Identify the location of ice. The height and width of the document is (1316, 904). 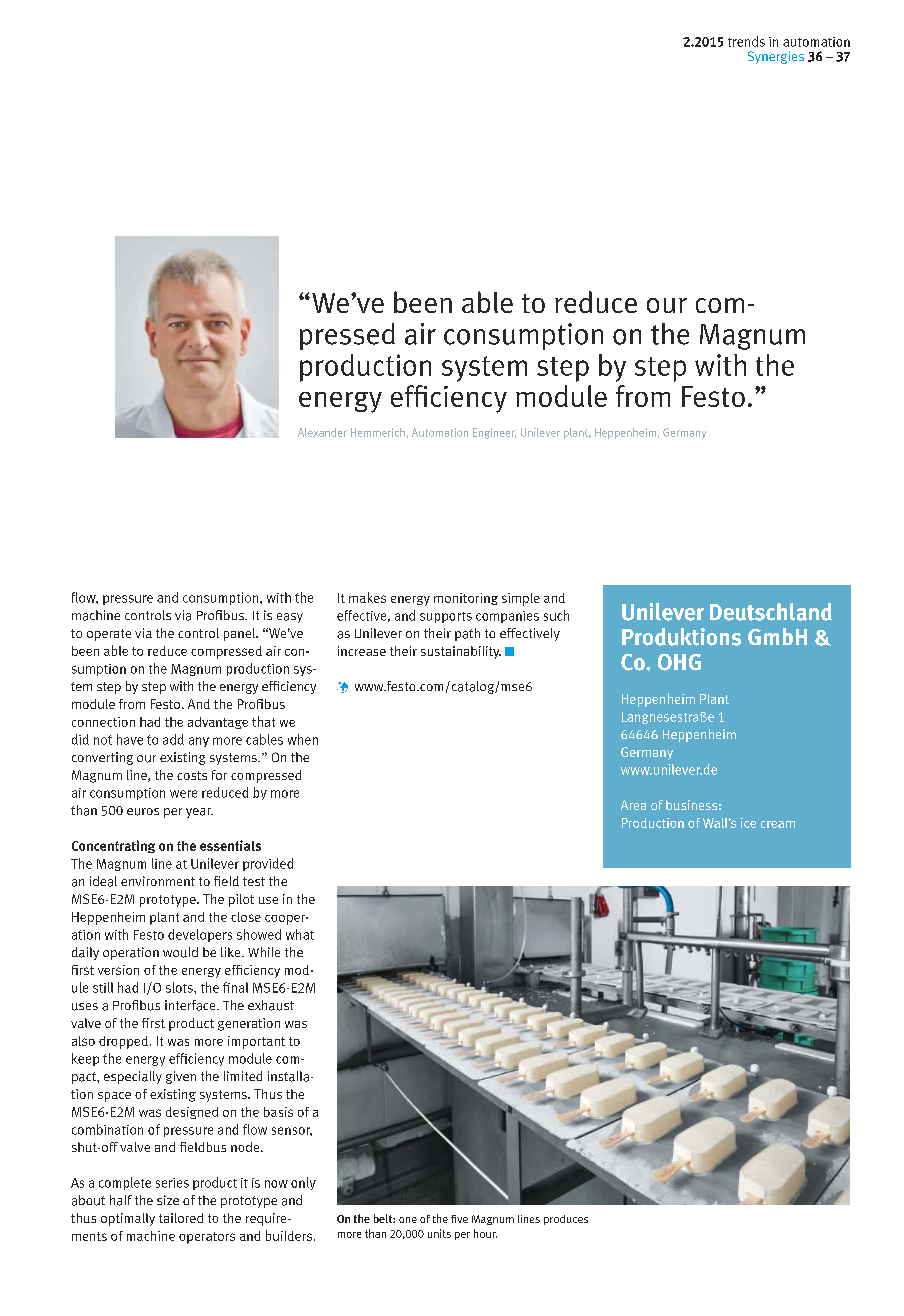
(748, 823).
